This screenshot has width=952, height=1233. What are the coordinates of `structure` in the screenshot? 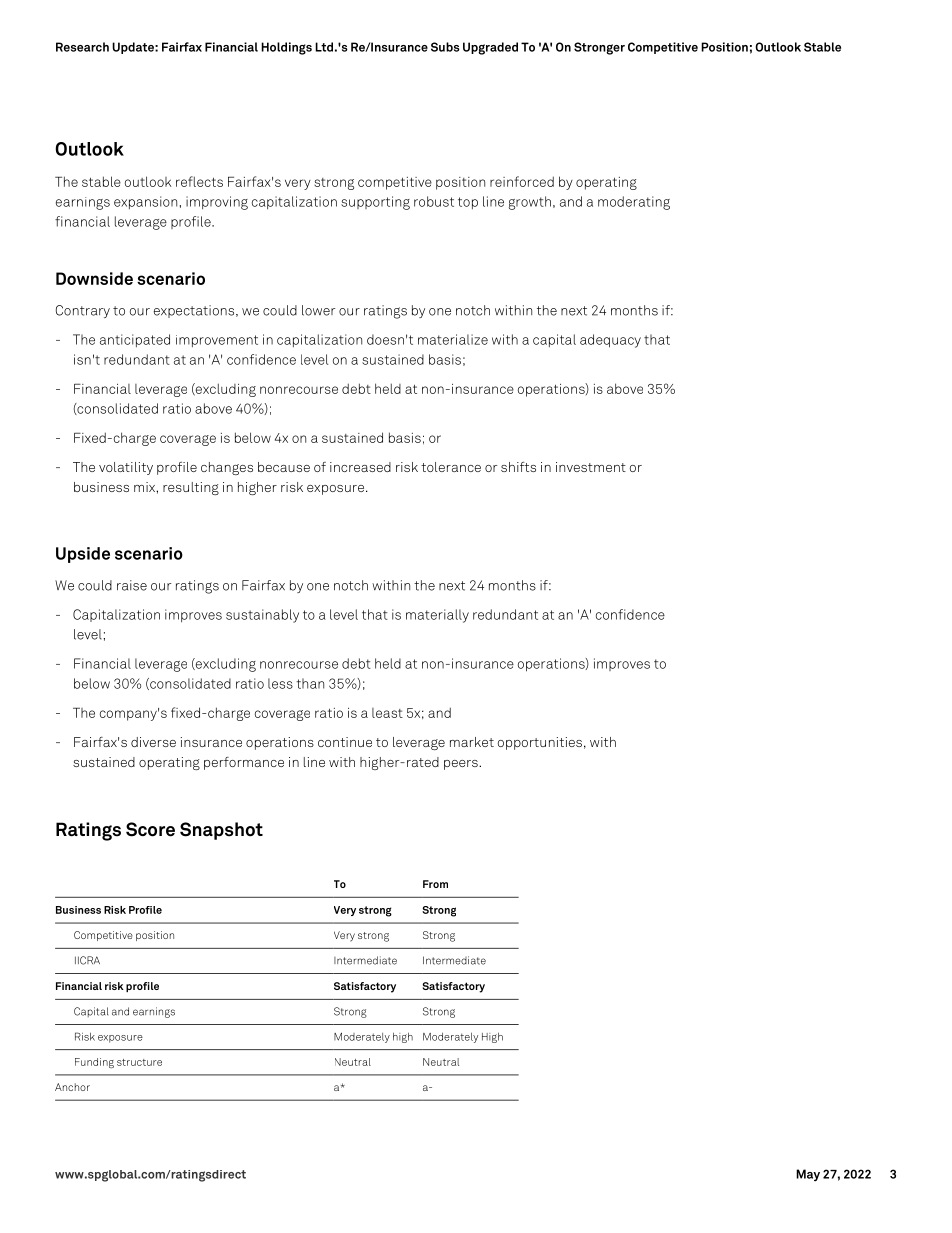 It's located at (139, 1062).
